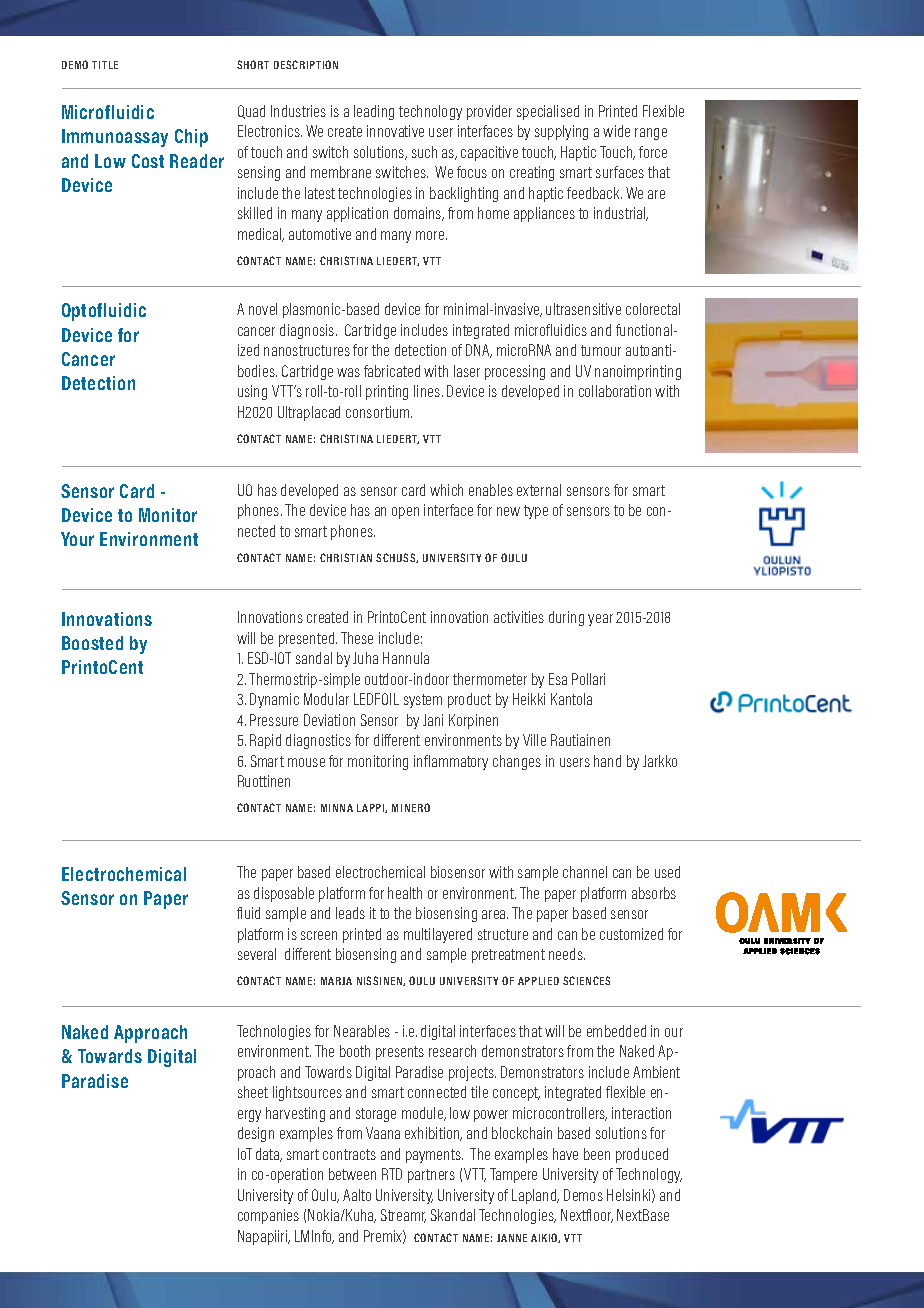 Image resolution: width=924 pixels, height=1308 pixels. I want to click on several, so click(257, 954).
